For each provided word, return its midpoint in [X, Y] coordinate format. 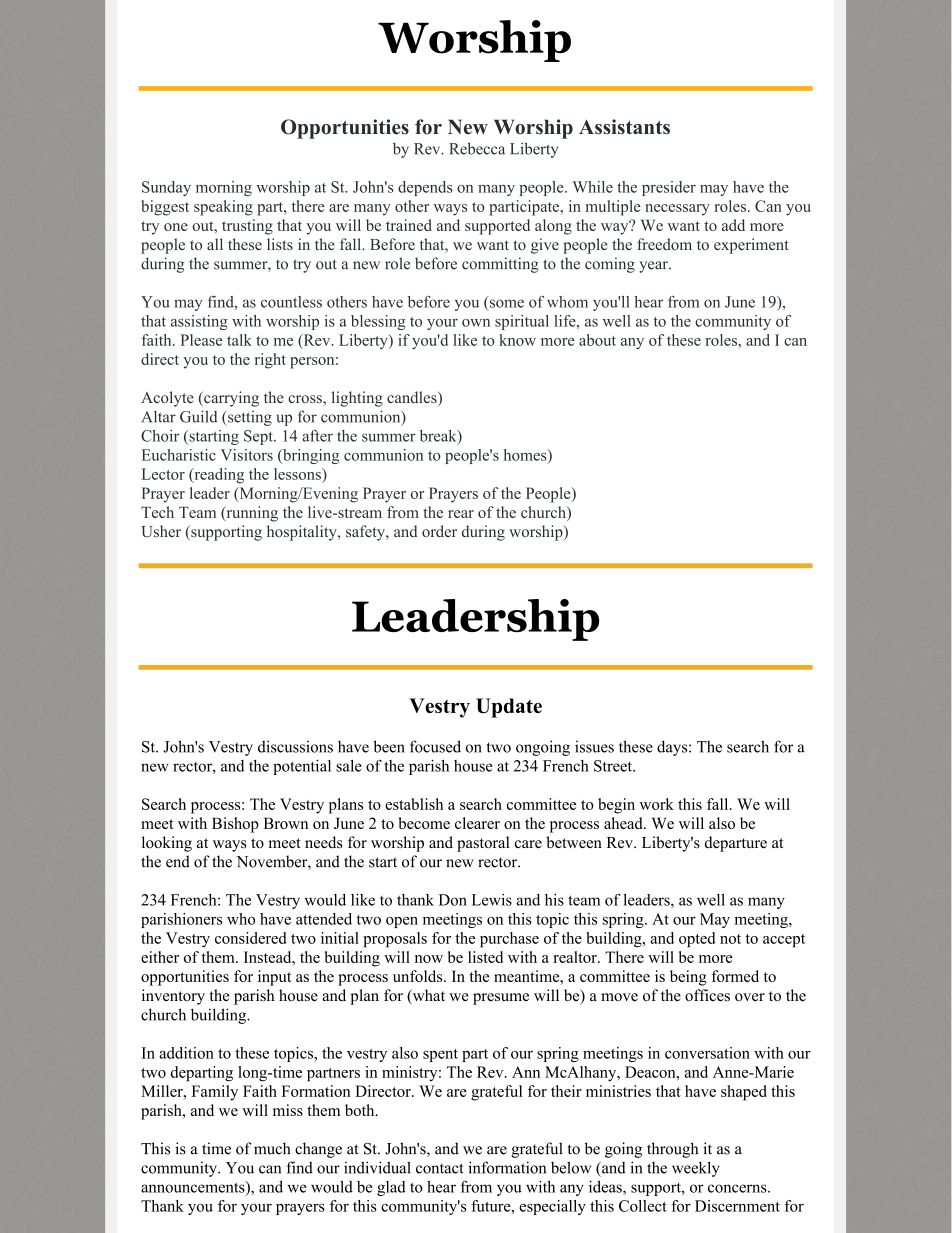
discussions [295, 746]
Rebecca [477, 148]
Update [509, 708]
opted [697, 940]
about [597, 340]
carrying [230, 399]
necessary [677, 210]
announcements [194, 1188]
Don [453, 900]
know [517, 340]
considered [251, 938]
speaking [223, 208]
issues [594, 746]
